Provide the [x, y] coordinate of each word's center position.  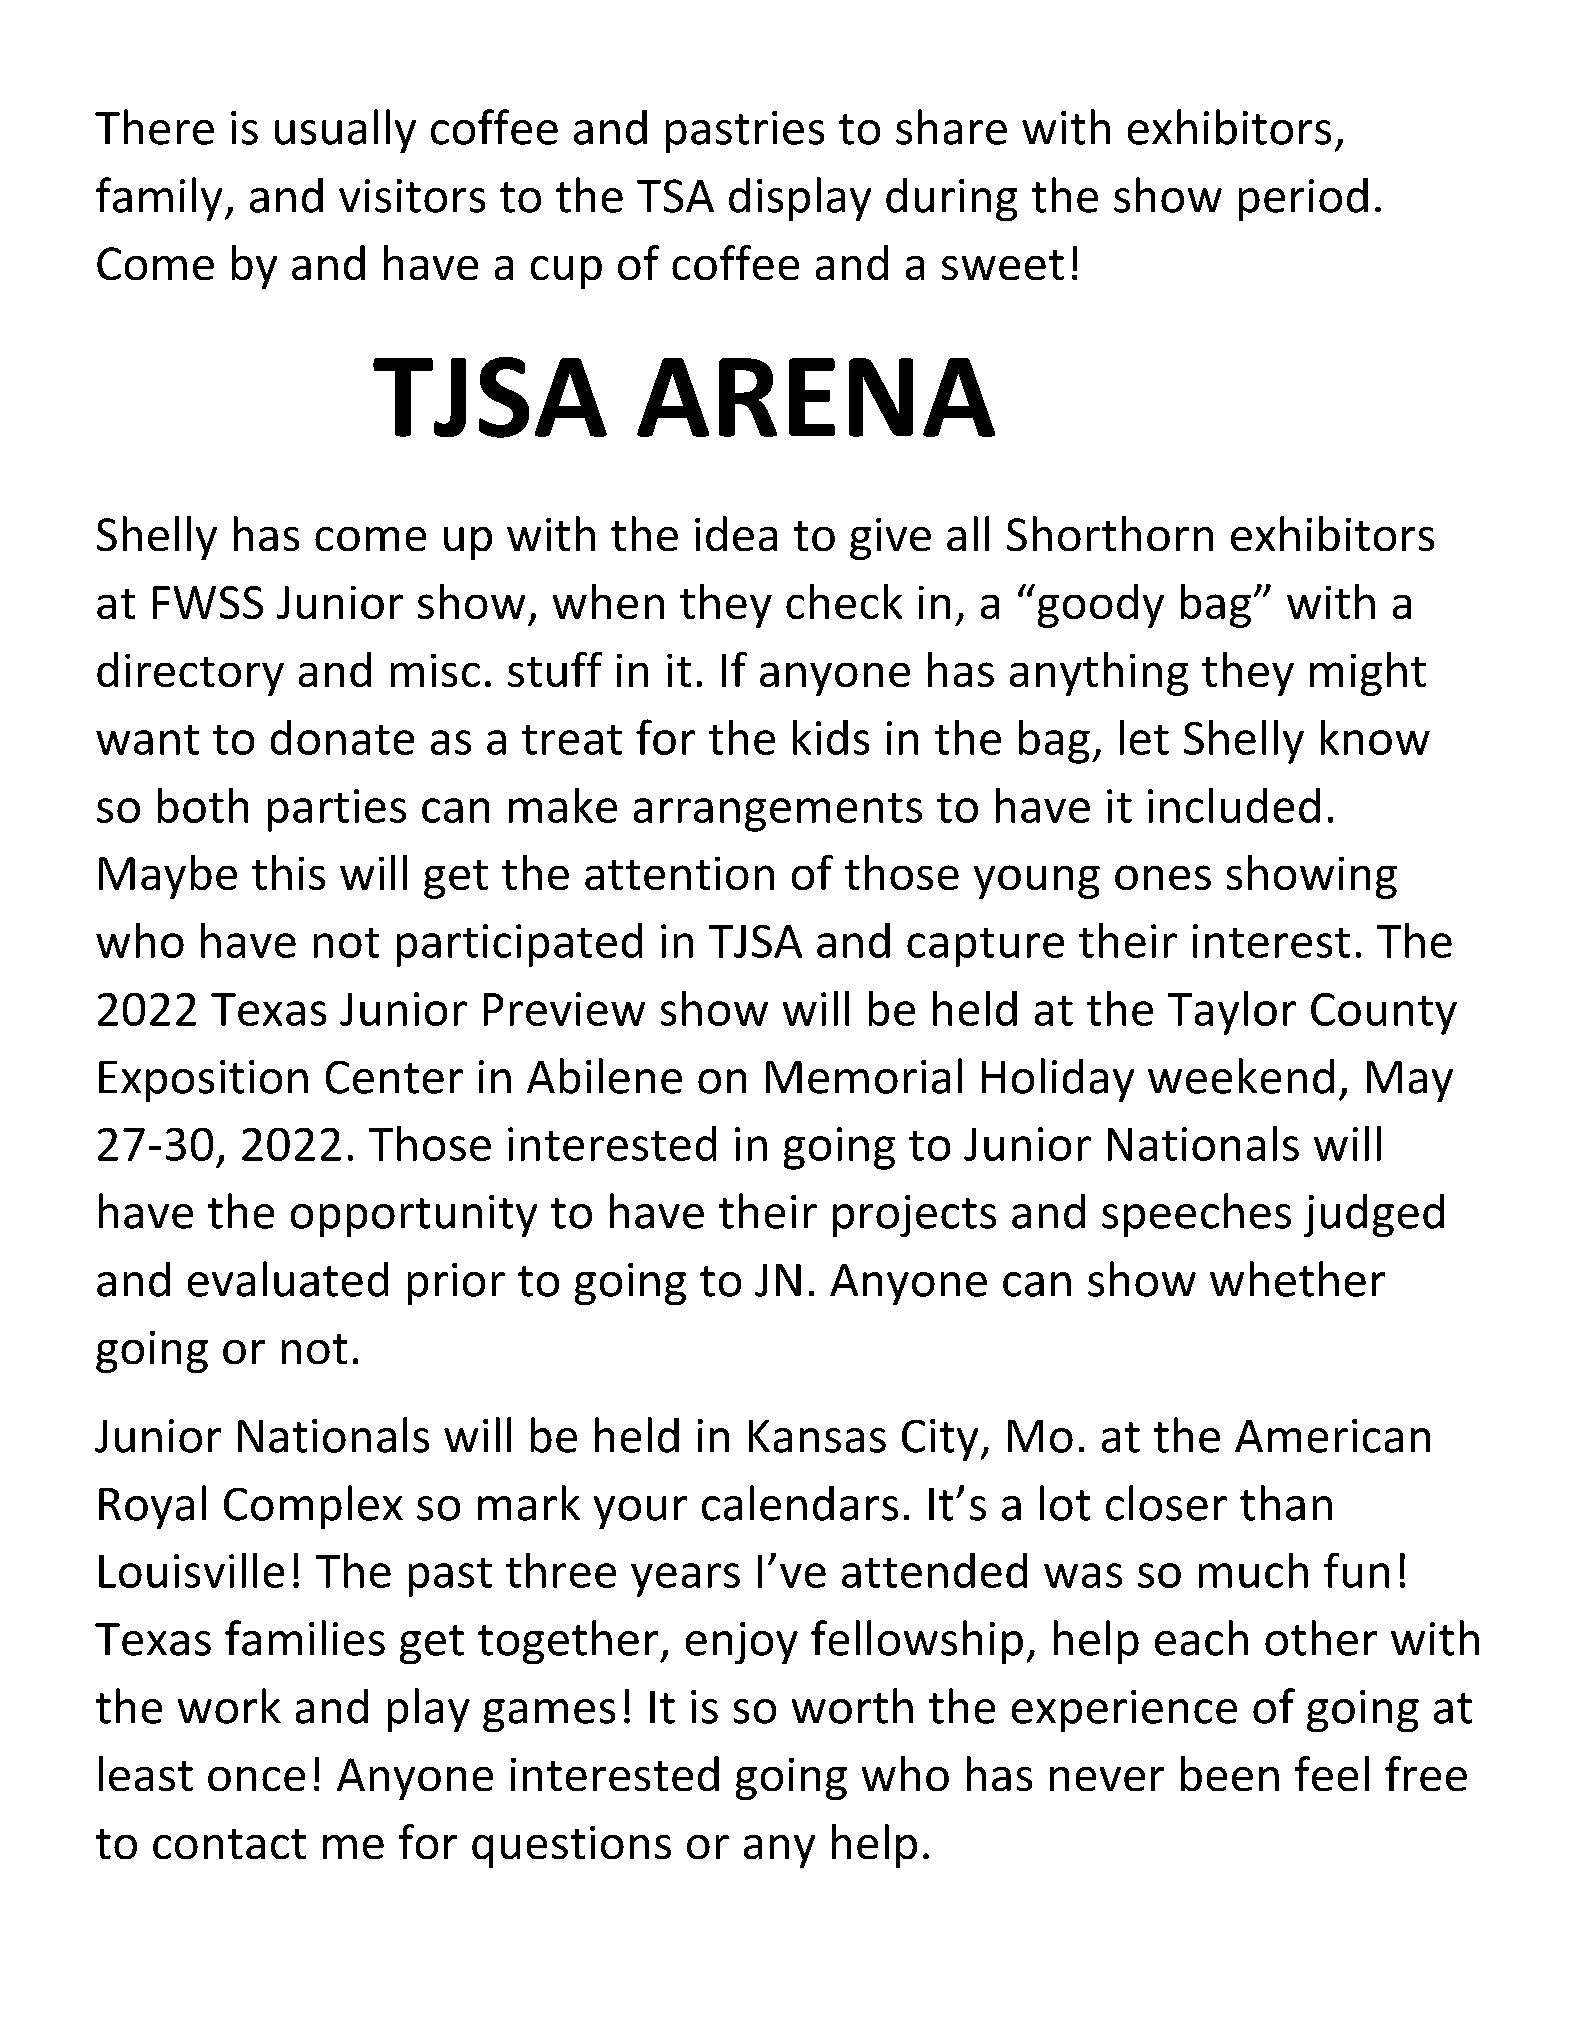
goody [1101, 606]
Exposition [203, 1081]
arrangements [778, 812]
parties [337, 810]
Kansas [817, 1436]
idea [736, 533]
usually [345, 131]
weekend [1241, 1076]
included [1234, 805]
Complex [313, 1507]
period [1303, 199]
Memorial [864, 1076]
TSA [675, 196]
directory [190, 674]
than [1286, 1503]
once [256, 1779]
